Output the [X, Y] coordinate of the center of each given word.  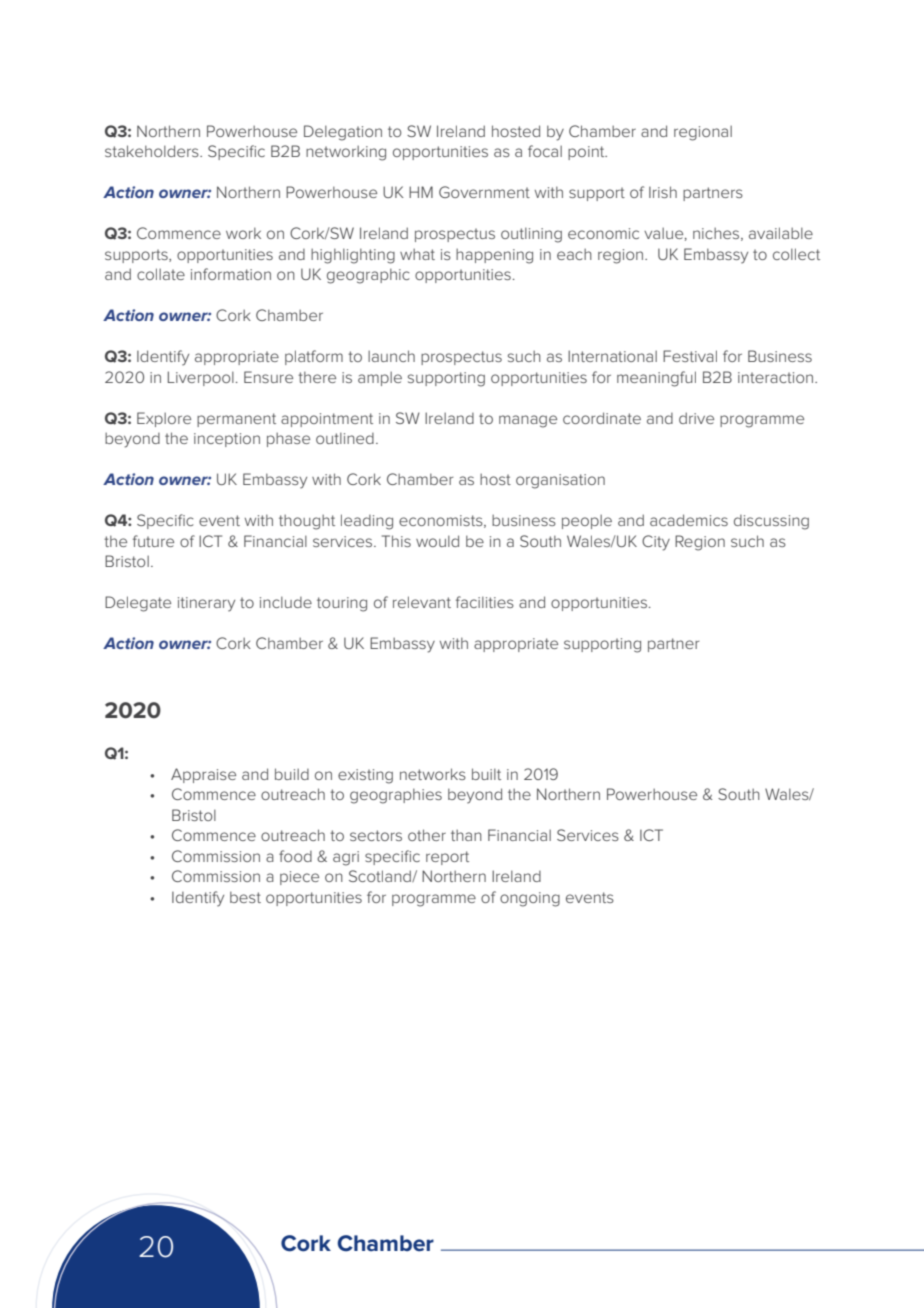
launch [391, 356]
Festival [690, 356]
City [656, 543]
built [486, 774]
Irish [663, 192]
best [245, 897]
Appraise [203, 775]
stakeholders [153, 151]
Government [484, 192]
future [153, 541]
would [437, 541]
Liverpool [201, 378]
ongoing [530, 899]
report [447, 858]
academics [689, 520]
